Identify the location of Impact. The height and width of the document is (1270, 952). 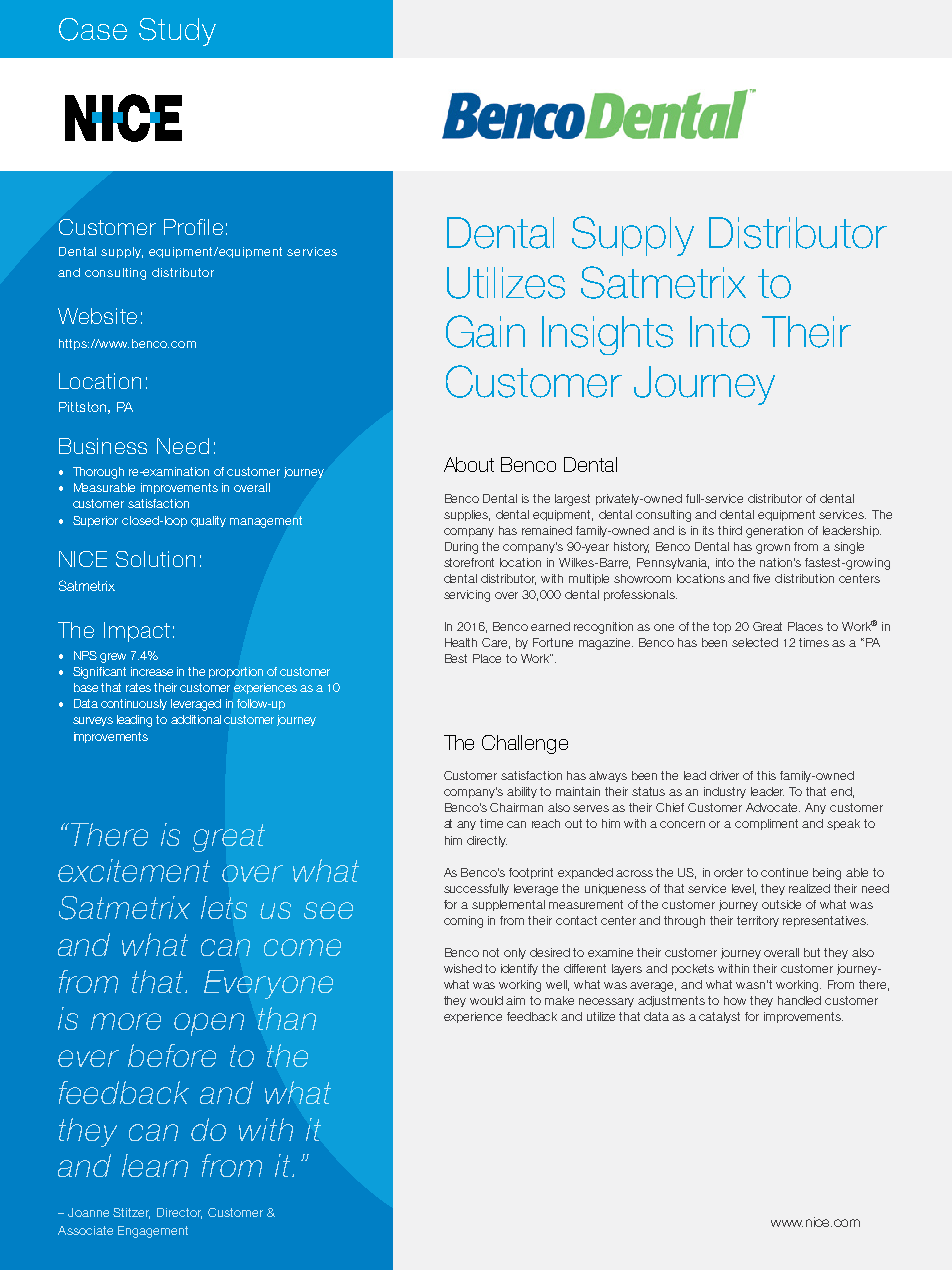
(137, 632).
